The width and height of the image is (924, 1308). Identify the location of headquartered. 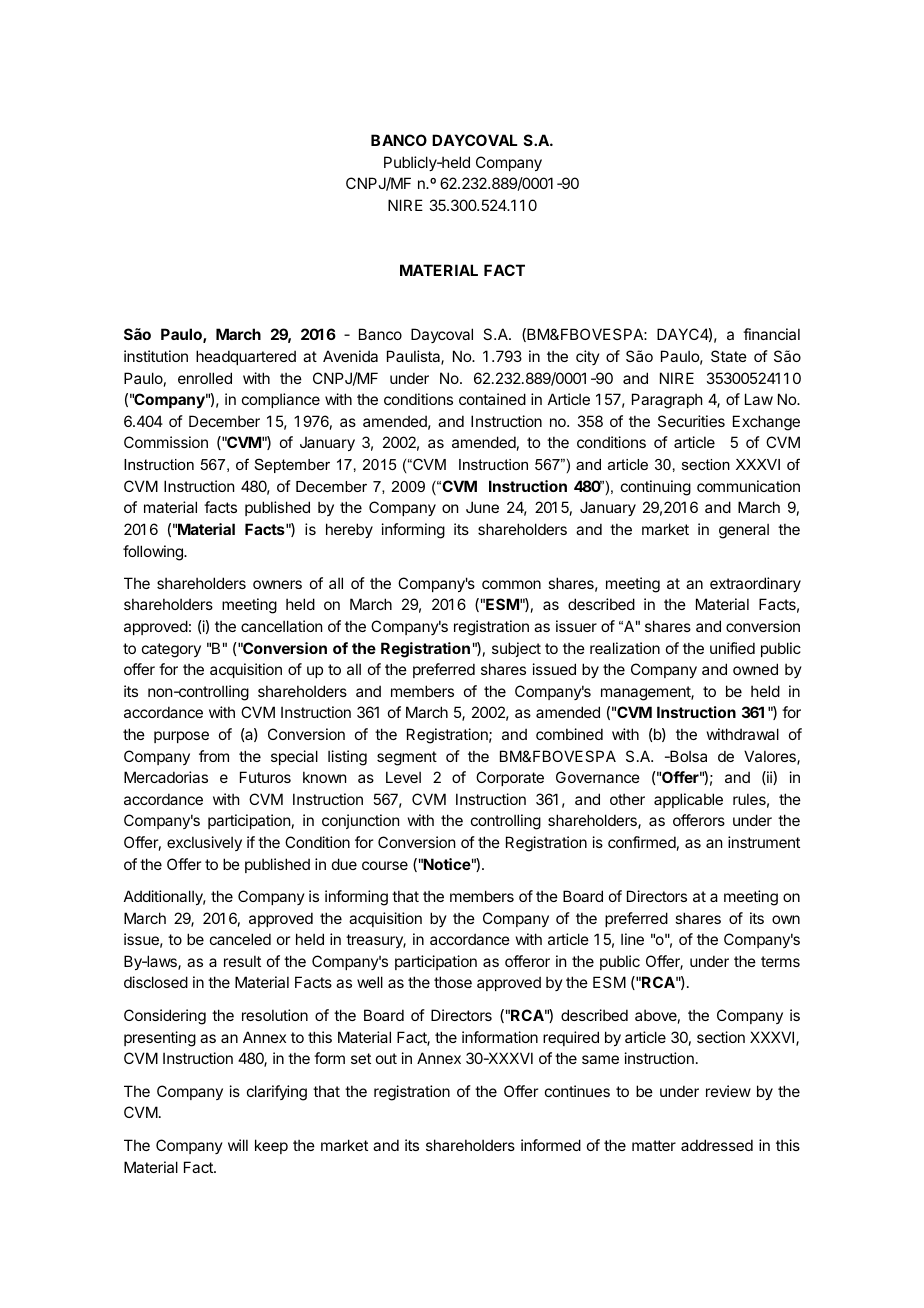
(246, 357).
